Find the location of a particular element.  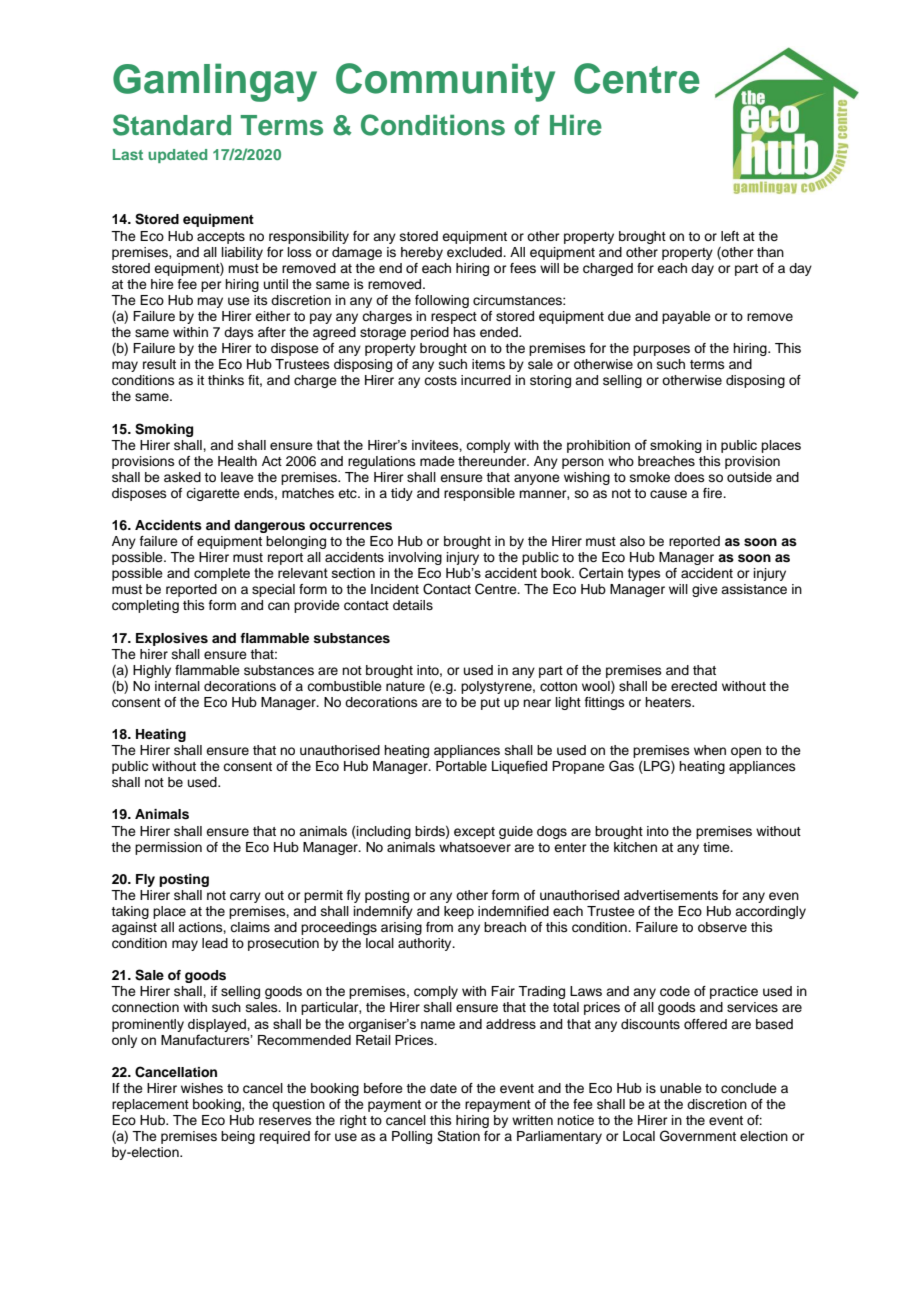

wishes is located at coordinates (202, 1088).
